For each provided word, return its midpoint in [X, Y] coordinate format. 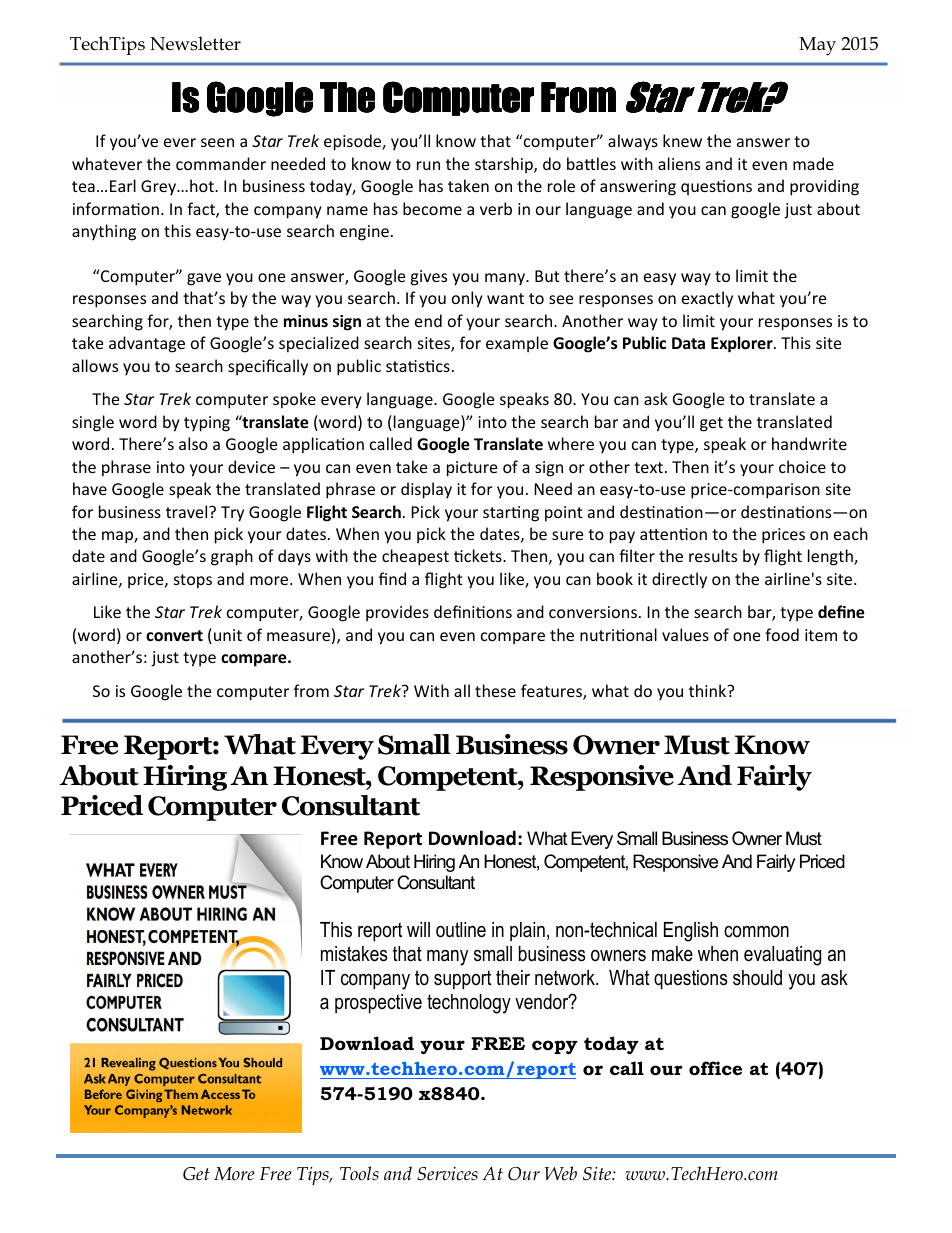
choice [802, 466]
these [495, 690]
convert [174, 635]
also [193, 443]
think [709, 690]
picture [472, 469]
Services [447, 1174]
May [817, 46]
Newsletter [195, 43]
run [428, 165]
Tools [359, 1173]
